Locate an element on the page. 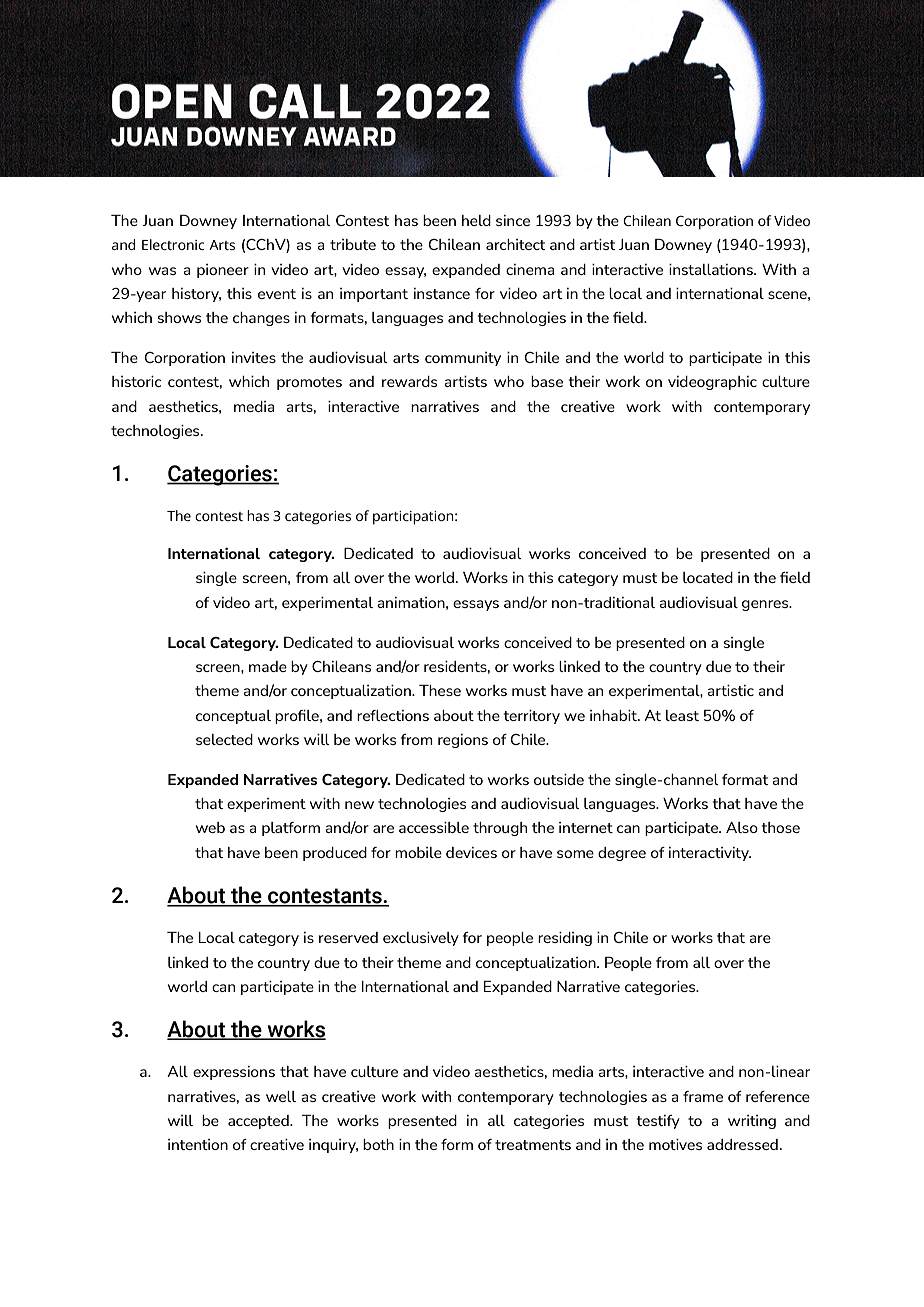 This page has height=1307, width=924. treatments is located at coordinates (533, 1145).
